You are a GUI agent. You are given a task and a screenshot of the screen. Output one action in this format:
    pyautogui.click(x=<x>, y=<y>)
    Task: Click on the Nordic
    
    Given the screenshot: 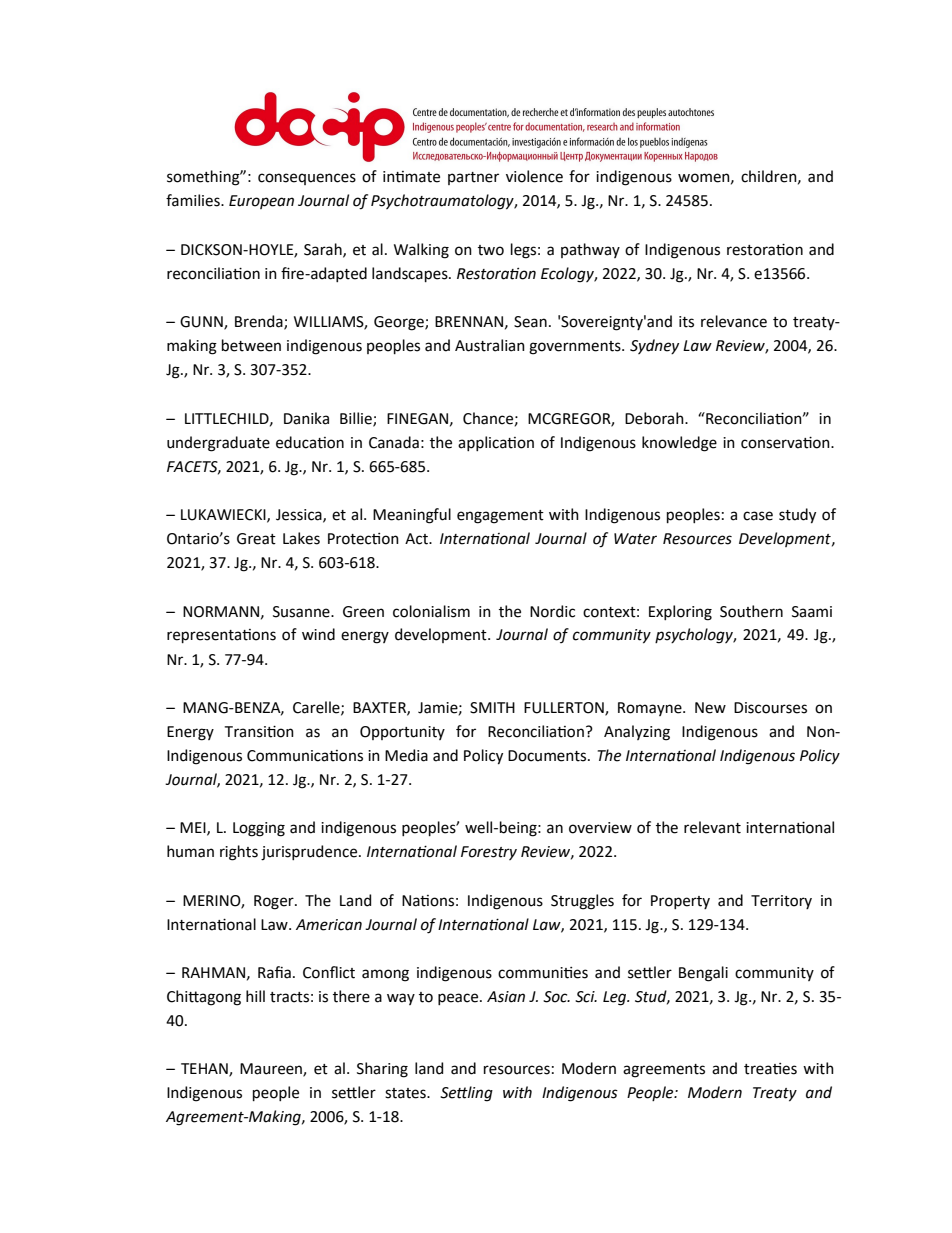 What is the action you would take?
    pyautogui.click(x=552, y=611)
